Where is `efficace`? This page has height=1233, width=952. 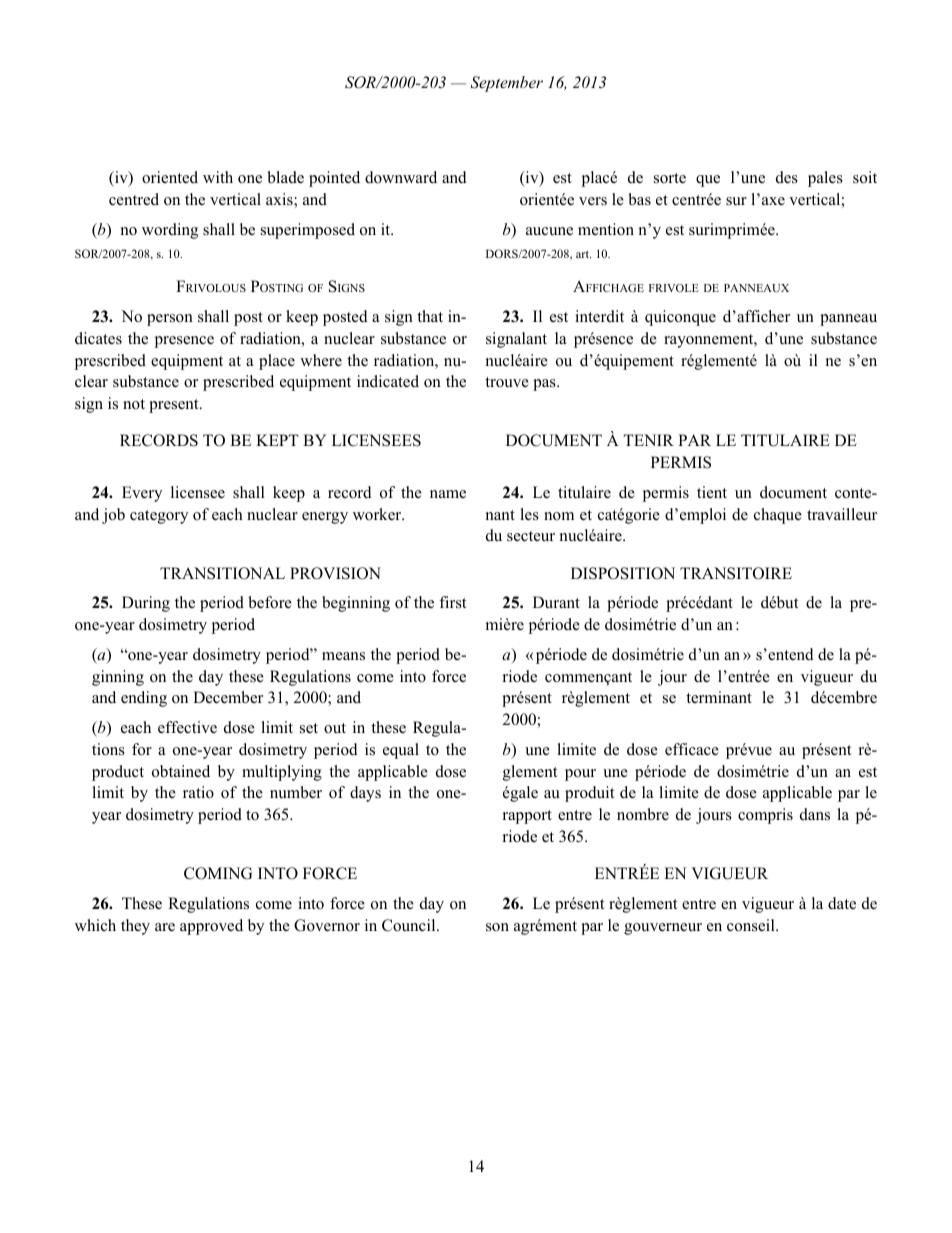
efficace is located at coordinates (692, 749).
